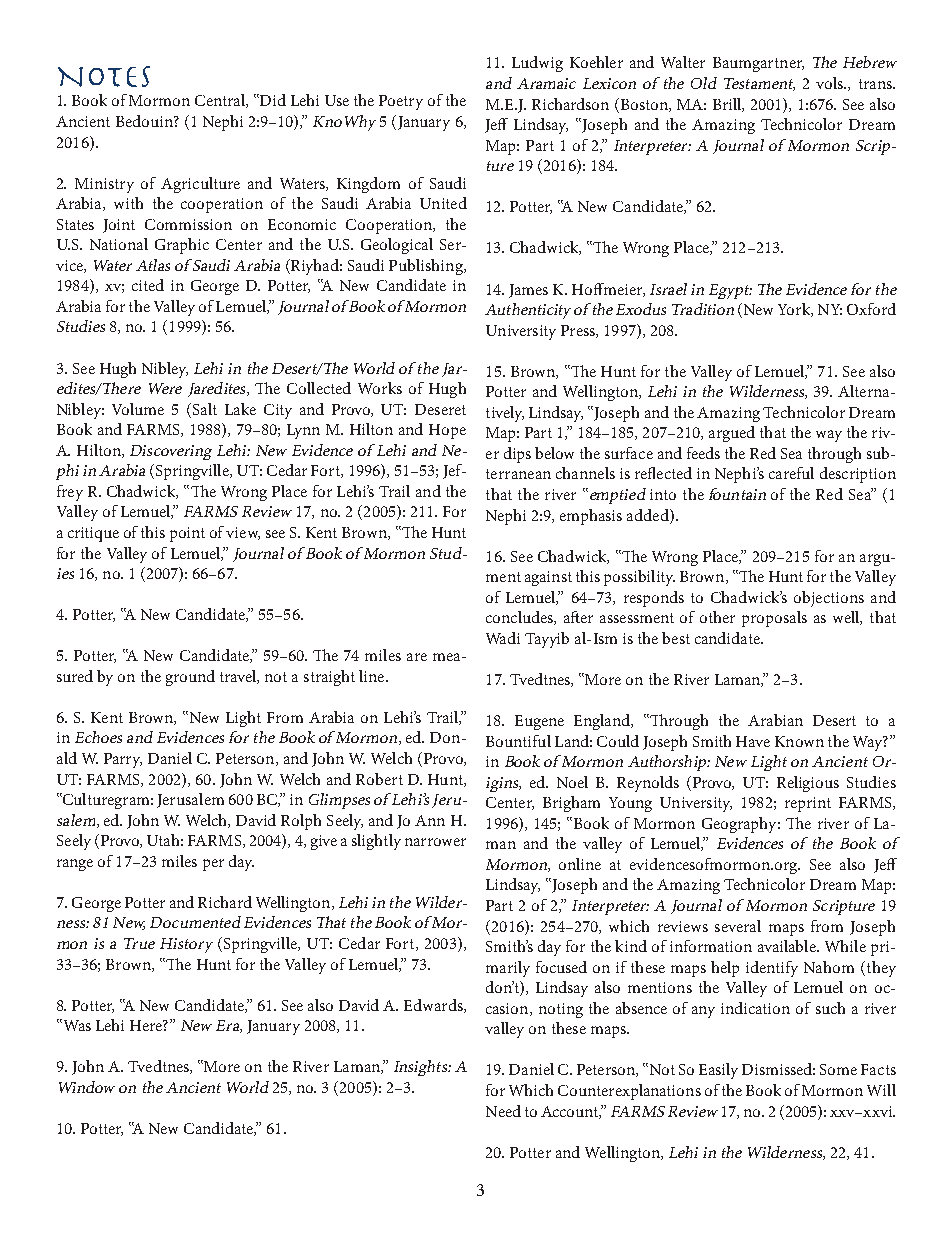  Describe the element at coordinates (187, 534) in the page. I see `point` at that location.
